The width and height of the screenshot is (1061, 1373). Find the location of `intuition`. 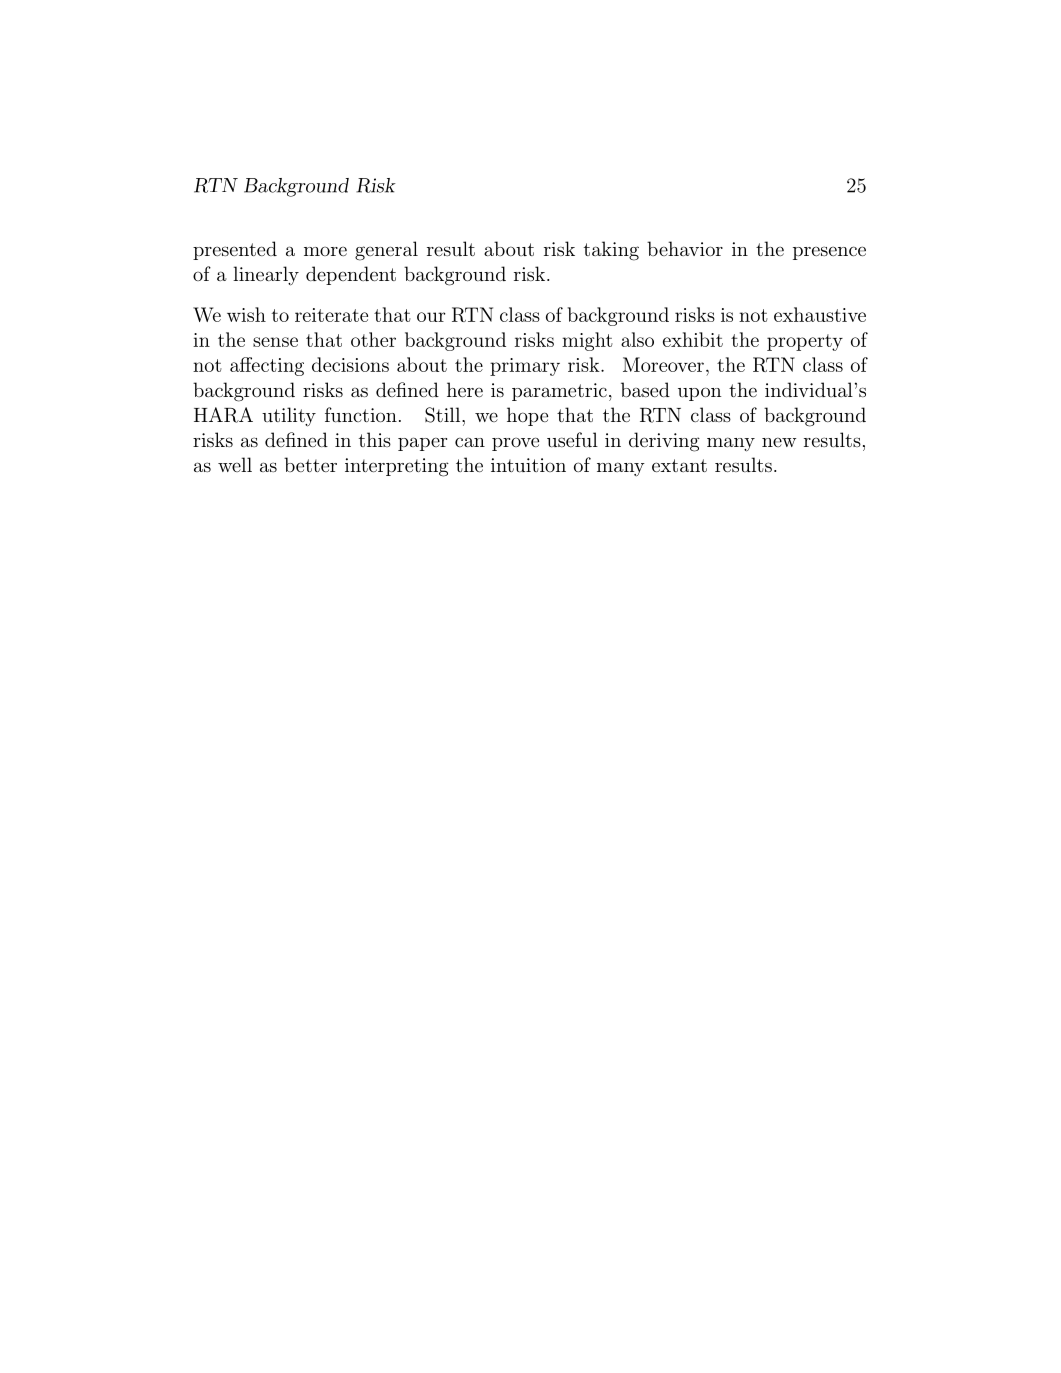

intuition is located at coordinates (528, 465).
